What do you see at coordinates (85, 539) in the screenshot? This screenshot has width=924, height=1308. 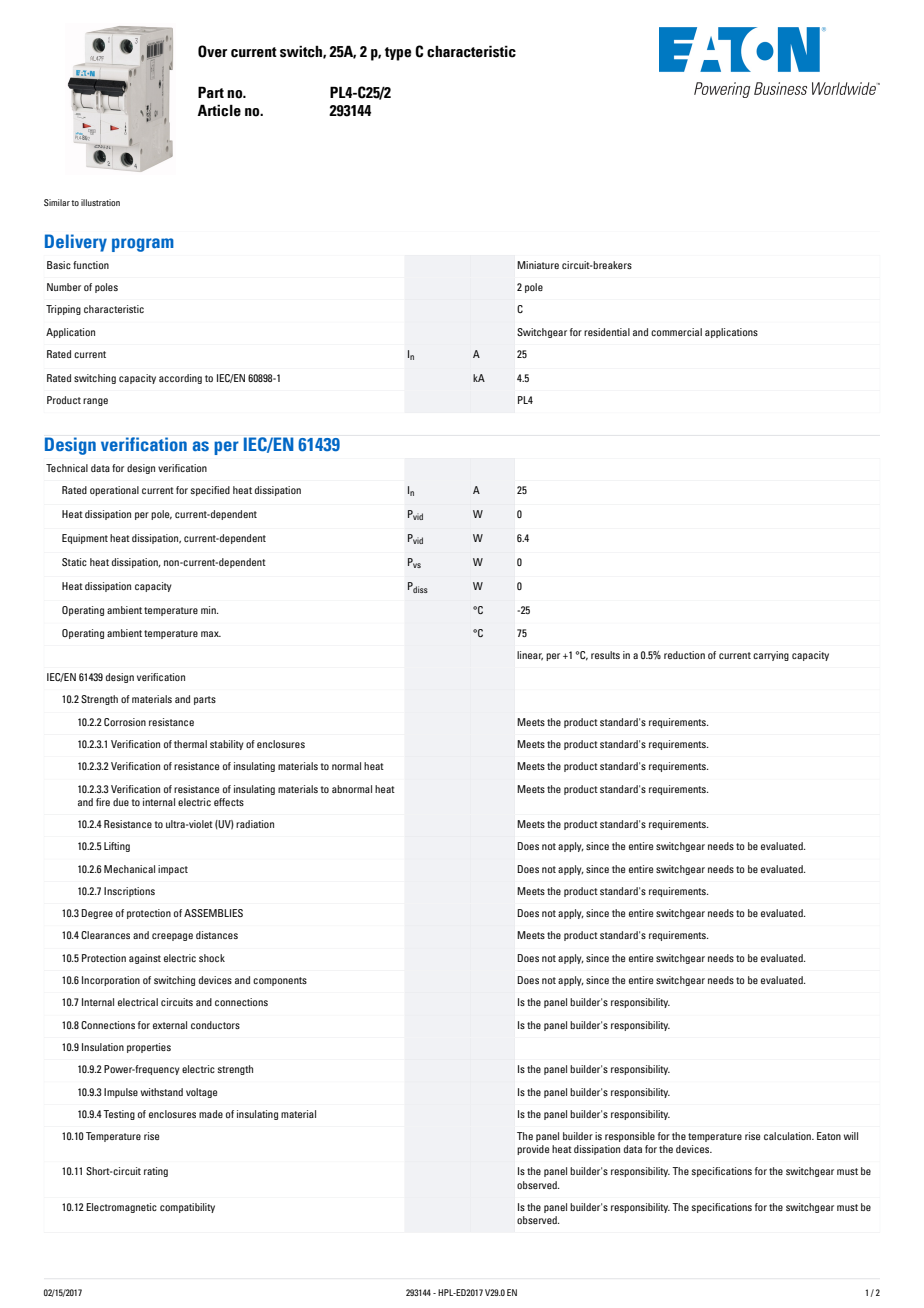 I see `Equipment` at bounding box center [85, 539].
